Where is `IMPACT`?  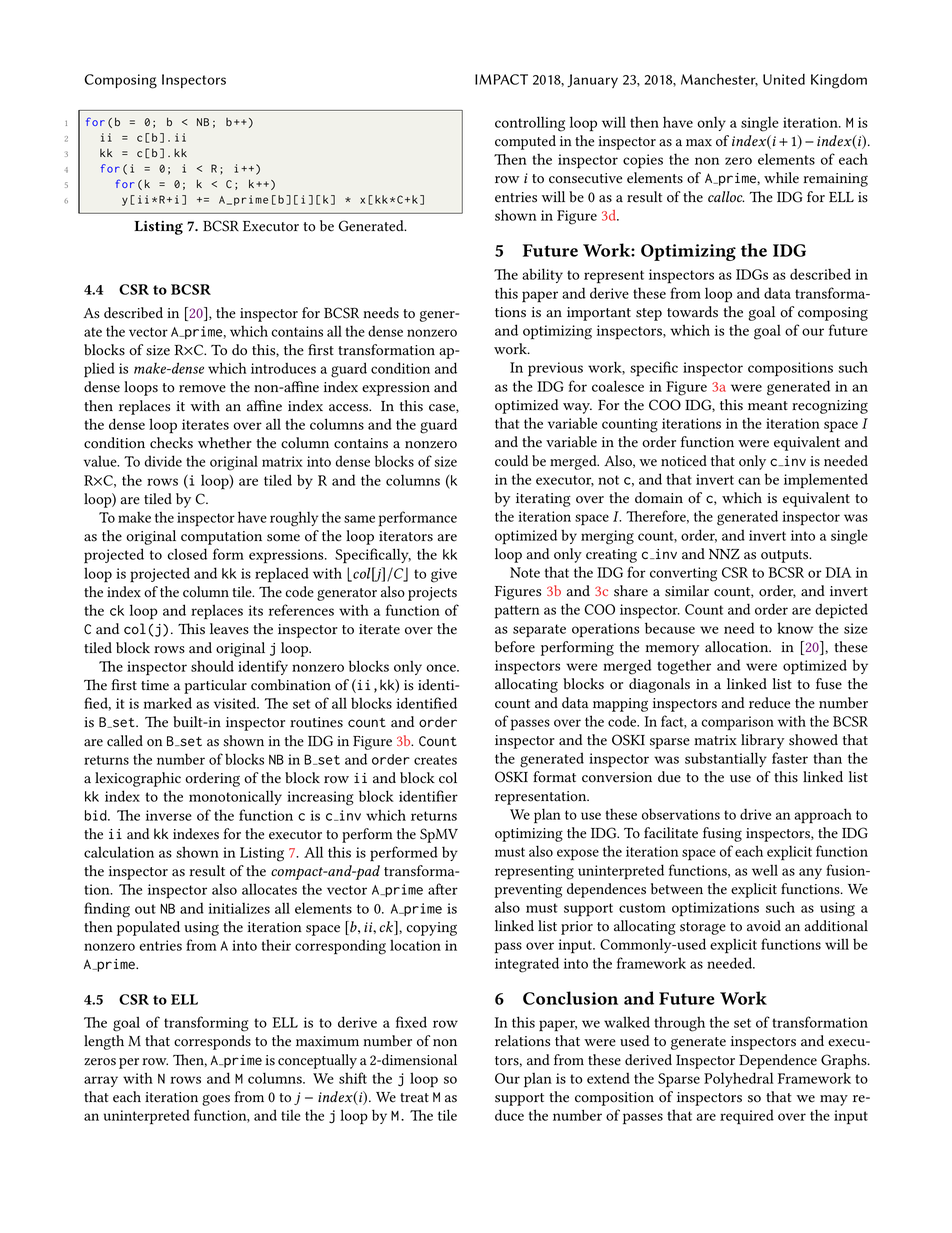
IMPACT is located at coordinates (501, 79).
